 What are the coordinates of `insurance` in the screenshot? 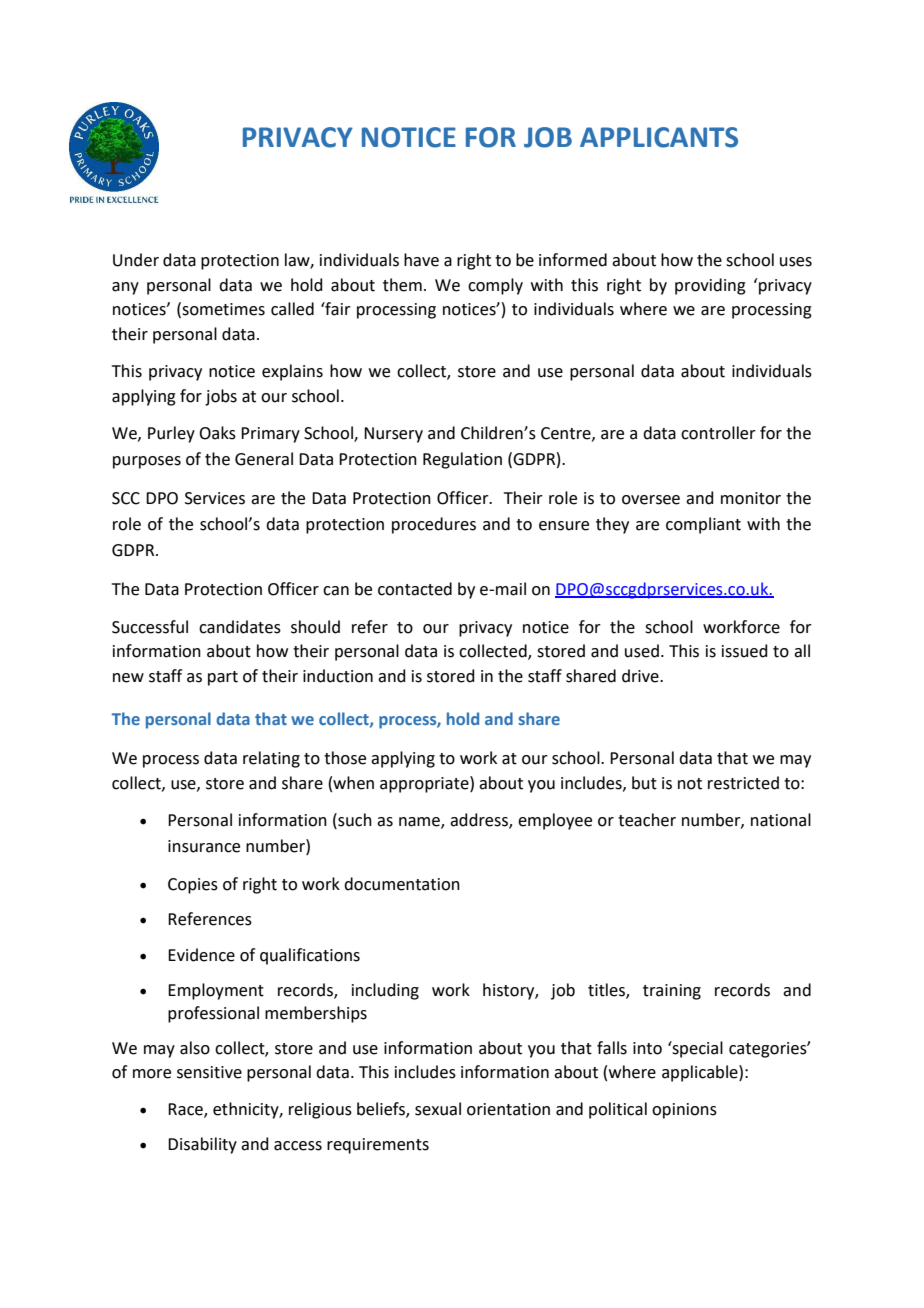 It's located at (204, 846).
